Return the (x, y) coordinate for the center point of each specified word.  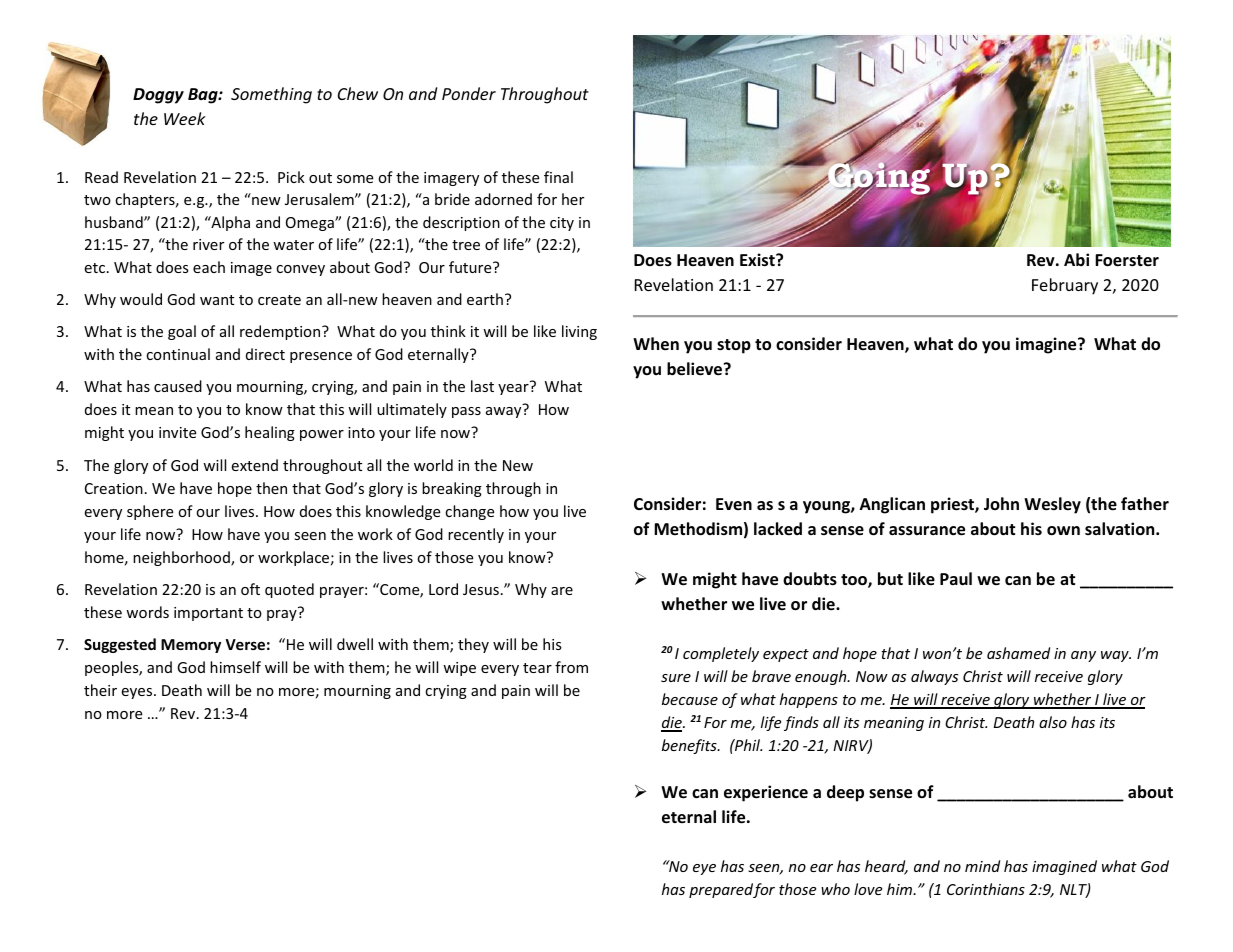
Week (185, 118)
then (271, 488)
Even (734, 504)
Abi (1076, 259)
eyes (138, 693)
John (1001, 503)
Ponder (469, 93)
